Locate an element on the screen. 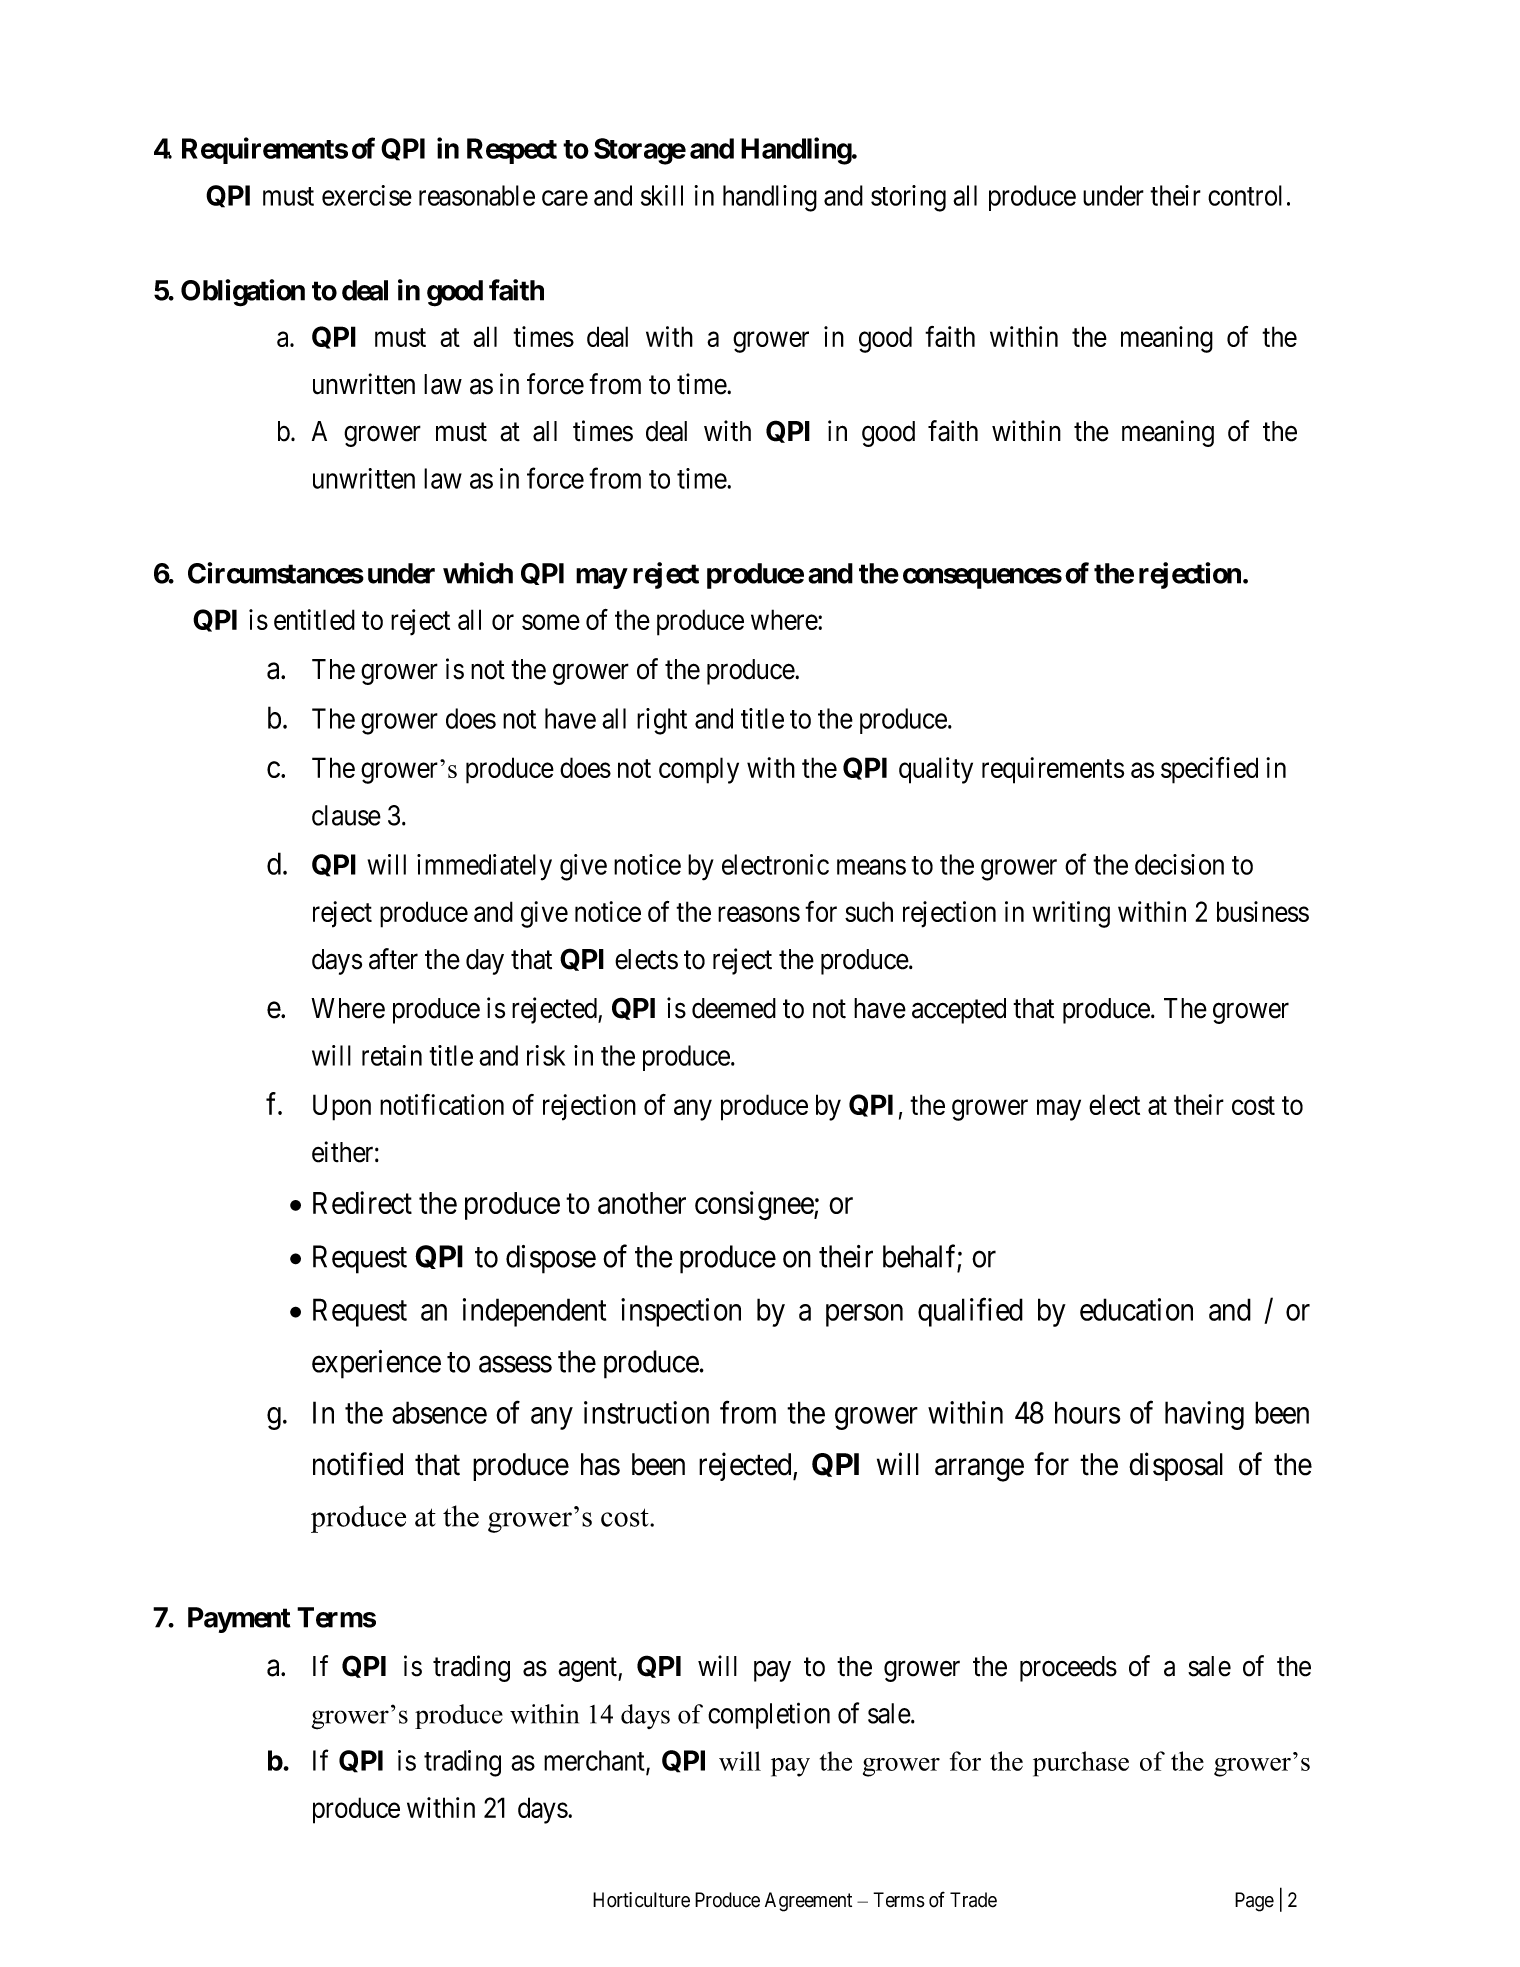  Agreement is located at coordinates (808, 1902).
